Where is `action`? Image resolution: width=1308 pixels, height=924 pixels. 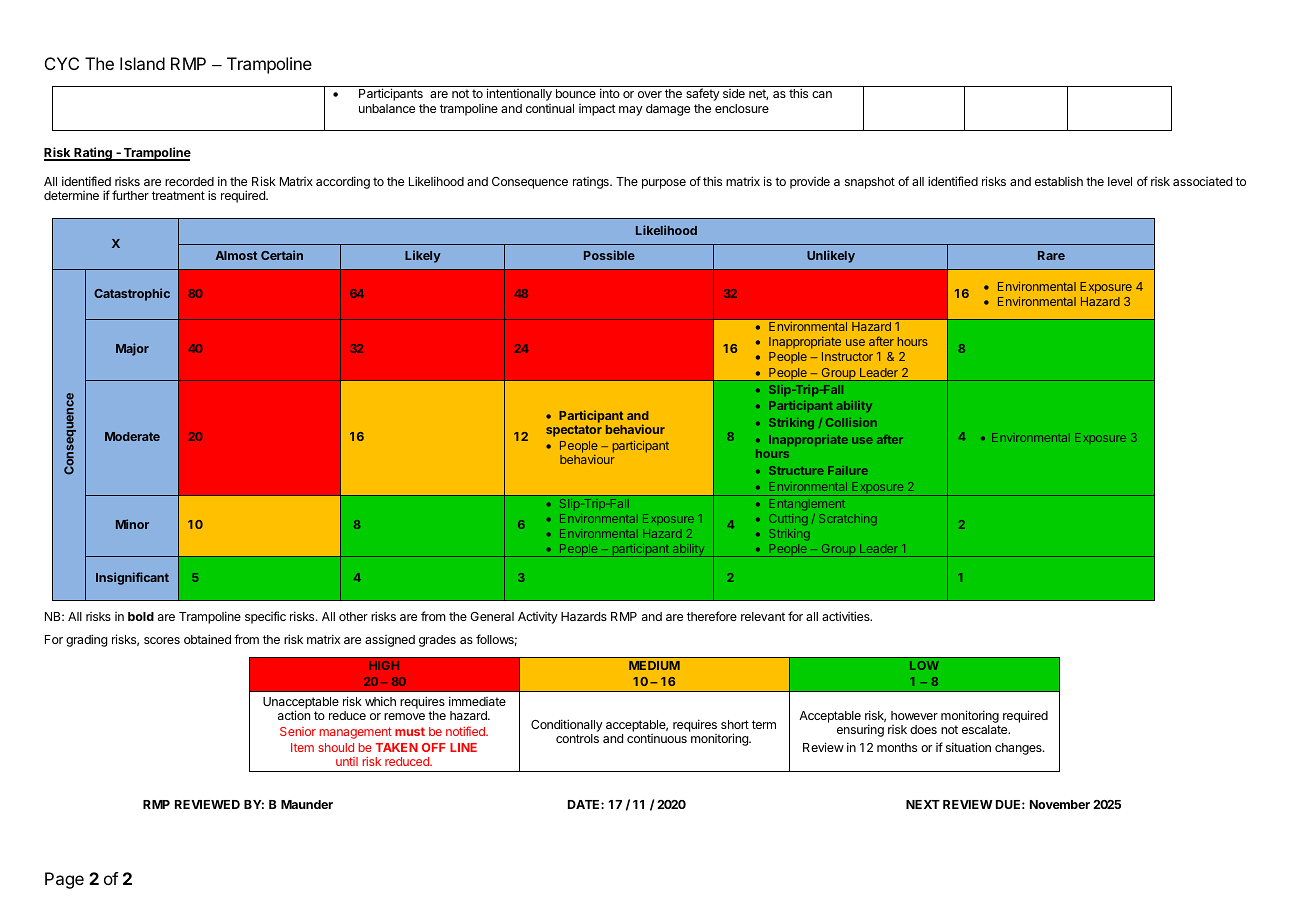 action is located at coordinates (294, 715).
